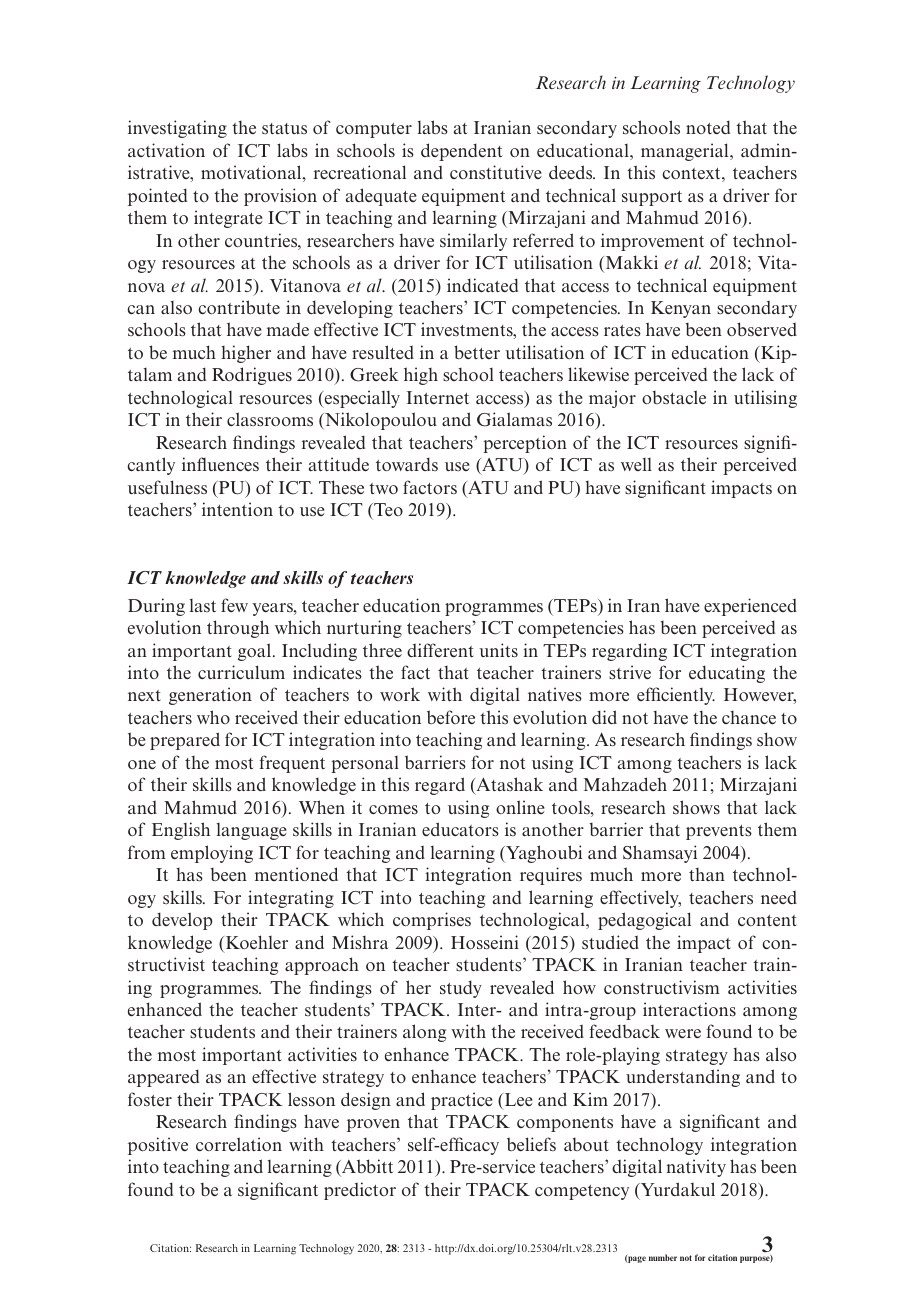 The height and width of the page is (1316, 923). What do you see at coordinates (239, 1144) in the page?
I see `correlation` at bounding box center [239, 1144].
